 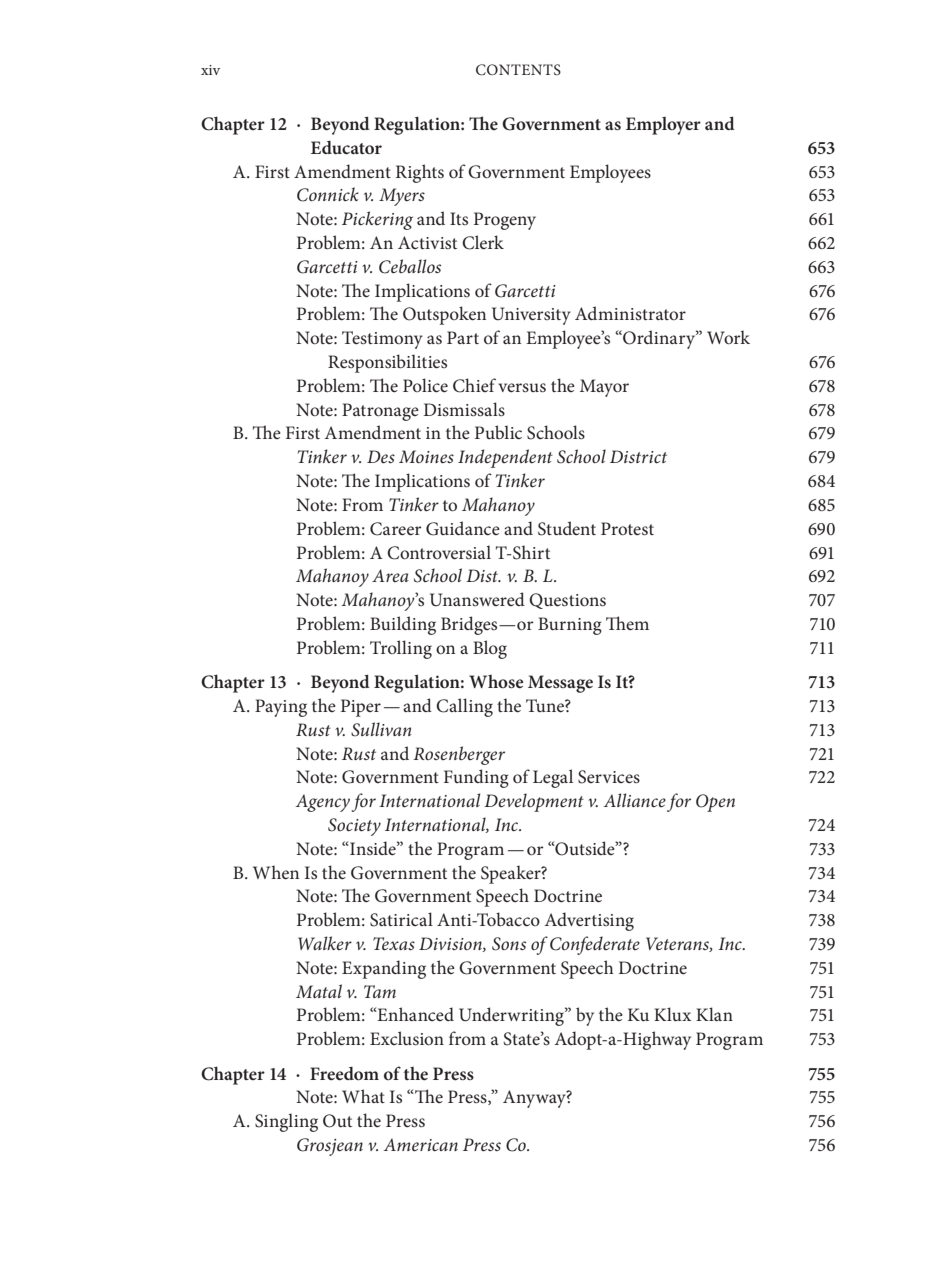 What do you see at coordinates (451, 944) in the document?
I see `Division` at bounding box center [451, 944].
